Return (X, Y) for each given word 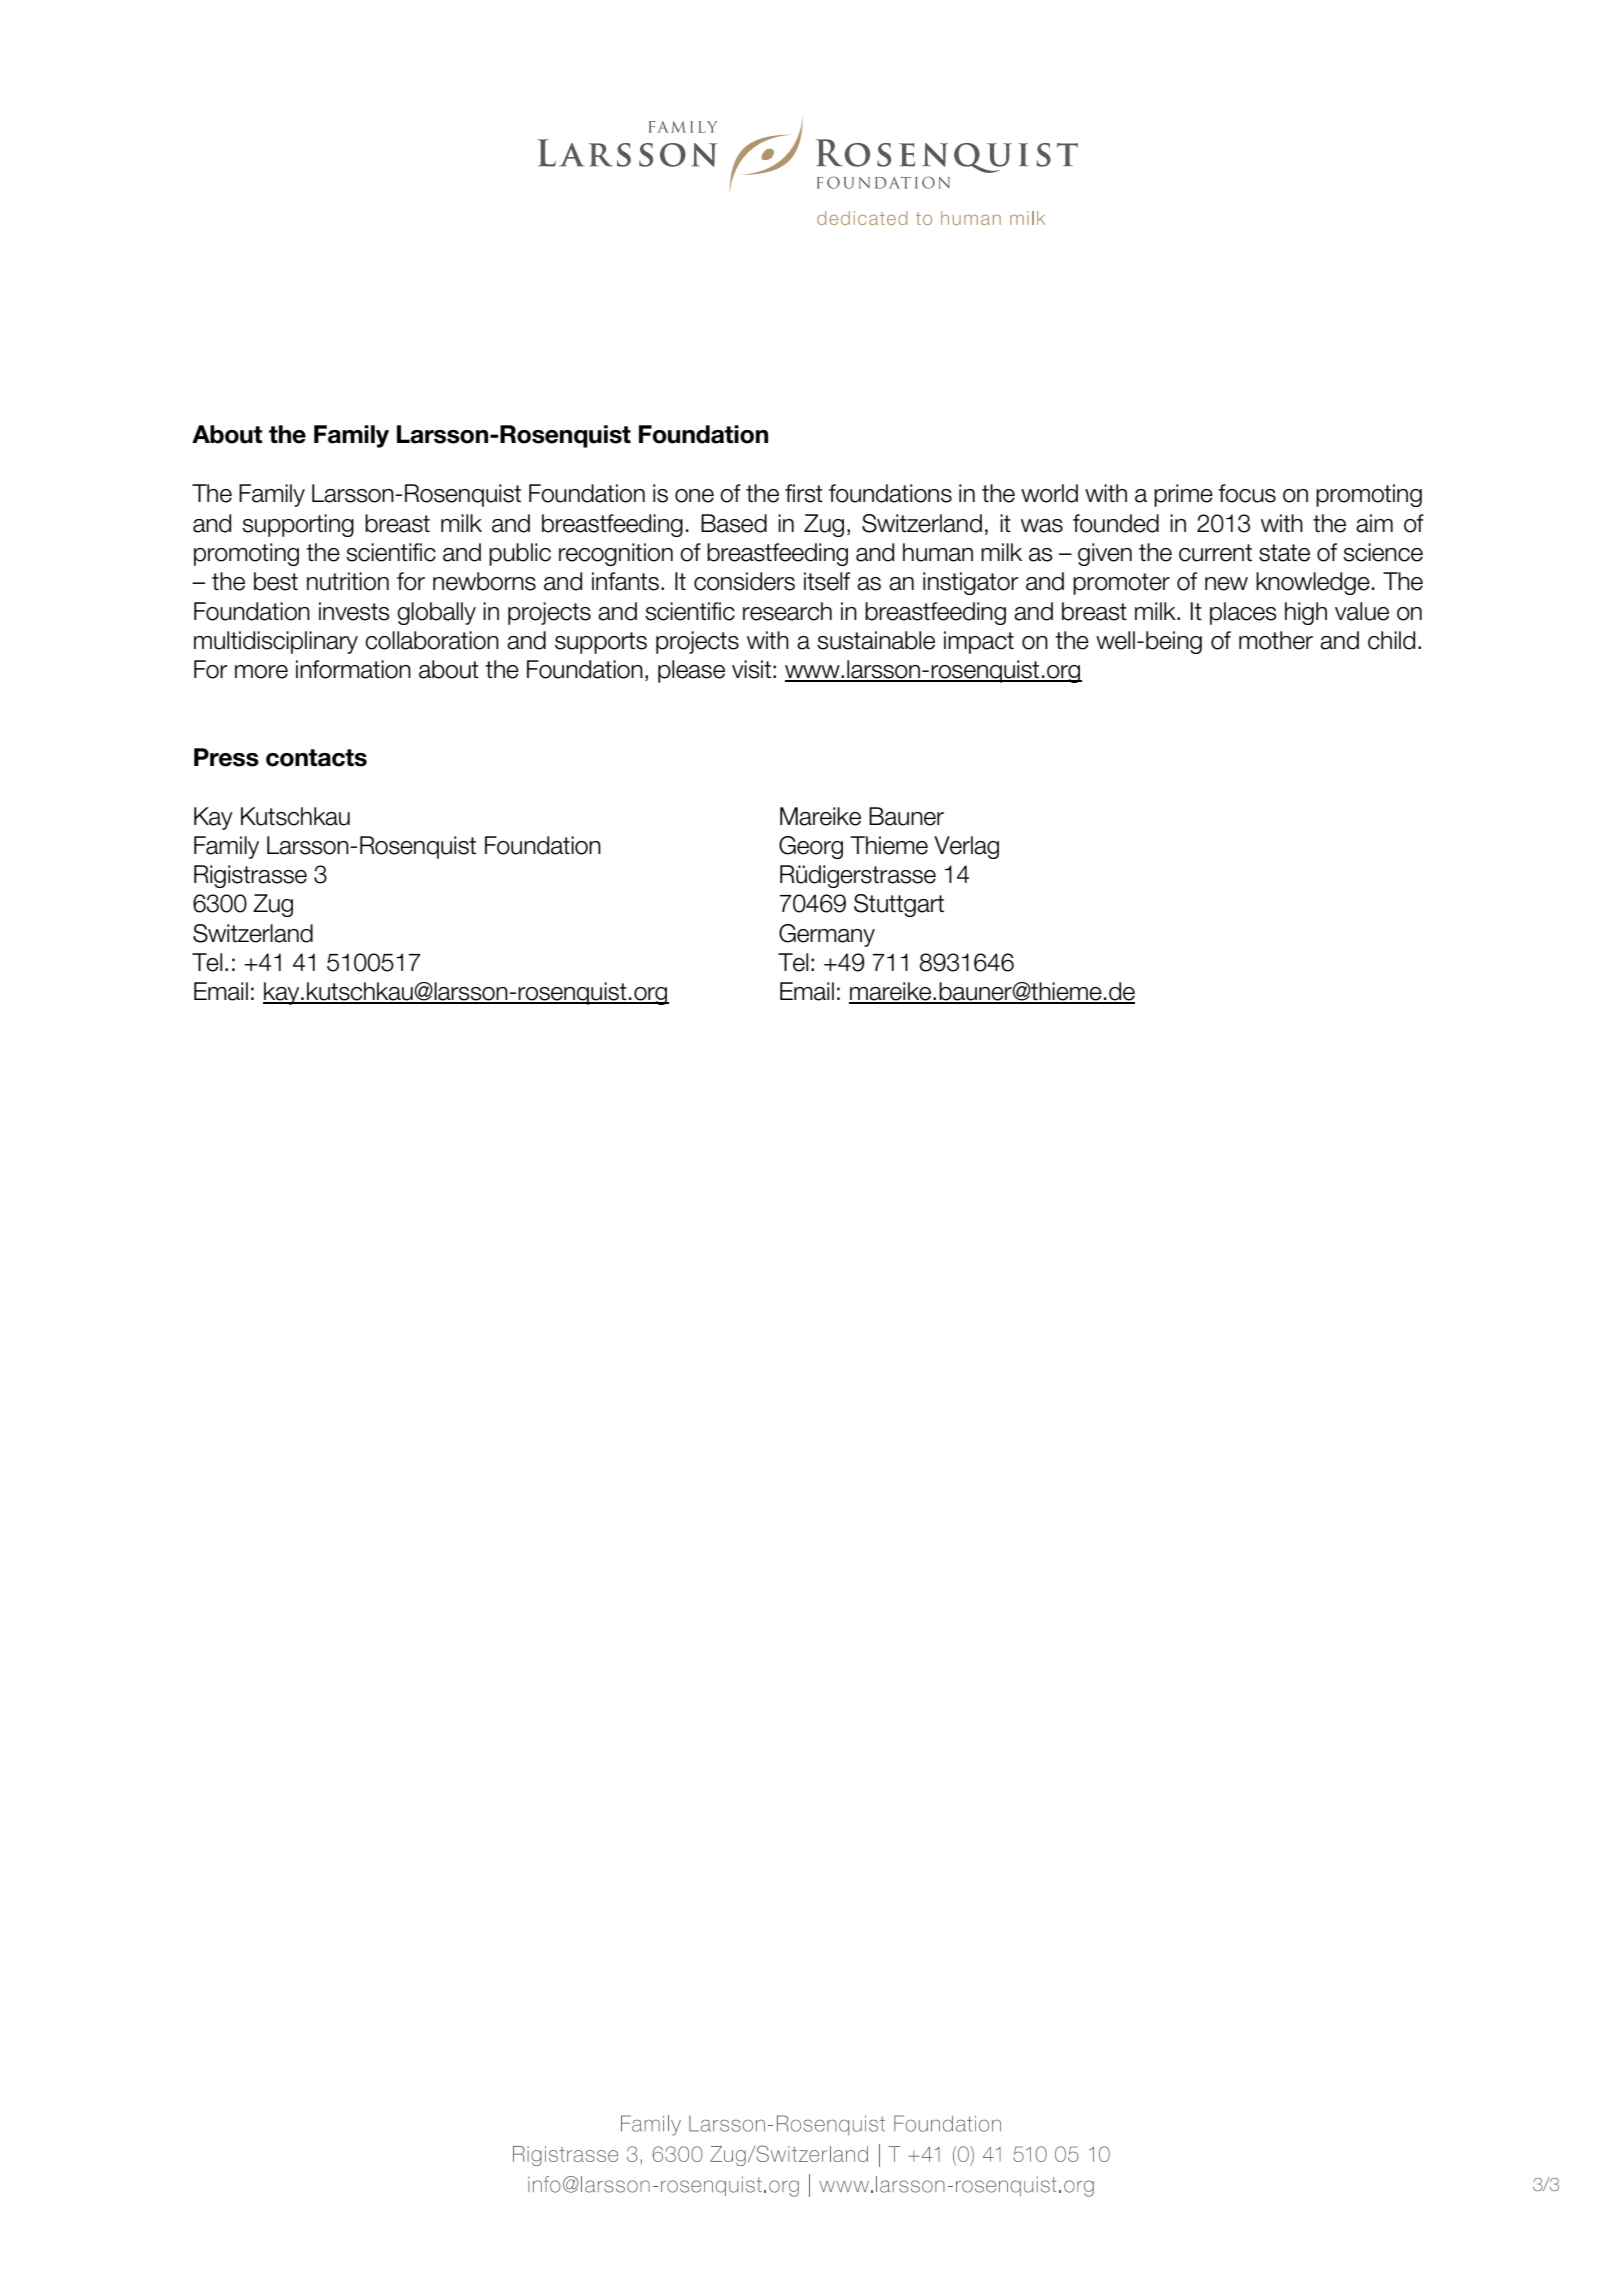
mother (1276, 640)
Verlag (966, 847)
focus (1247, 493)
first (804, 493)
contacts (316, 758)
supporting (298, 525)
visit (751, 669)
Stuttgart (899, 905)
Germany (827, 935)
